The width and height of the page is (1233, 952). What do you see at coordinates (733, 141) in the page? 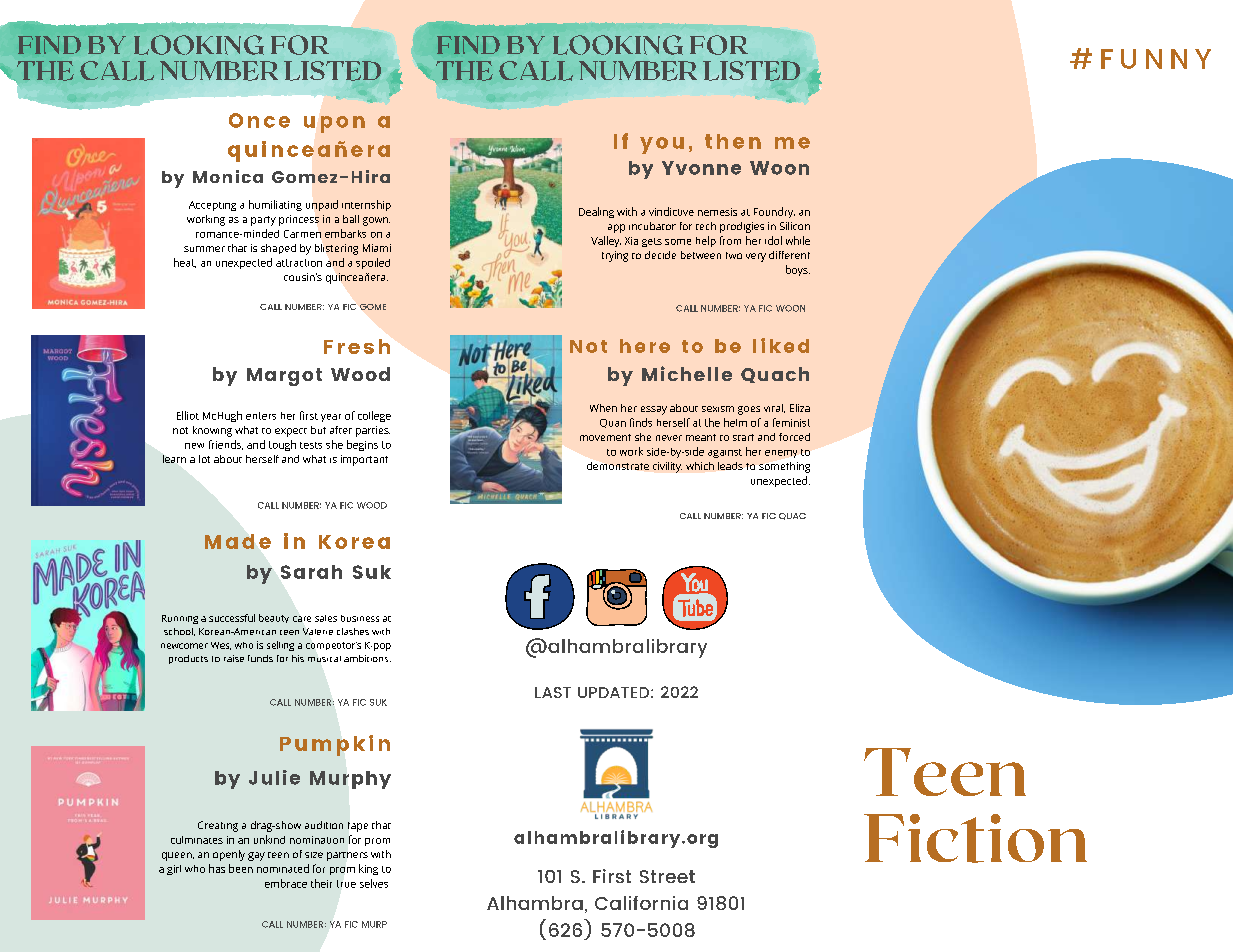
I see `then` at bounding box center [733, 141].
